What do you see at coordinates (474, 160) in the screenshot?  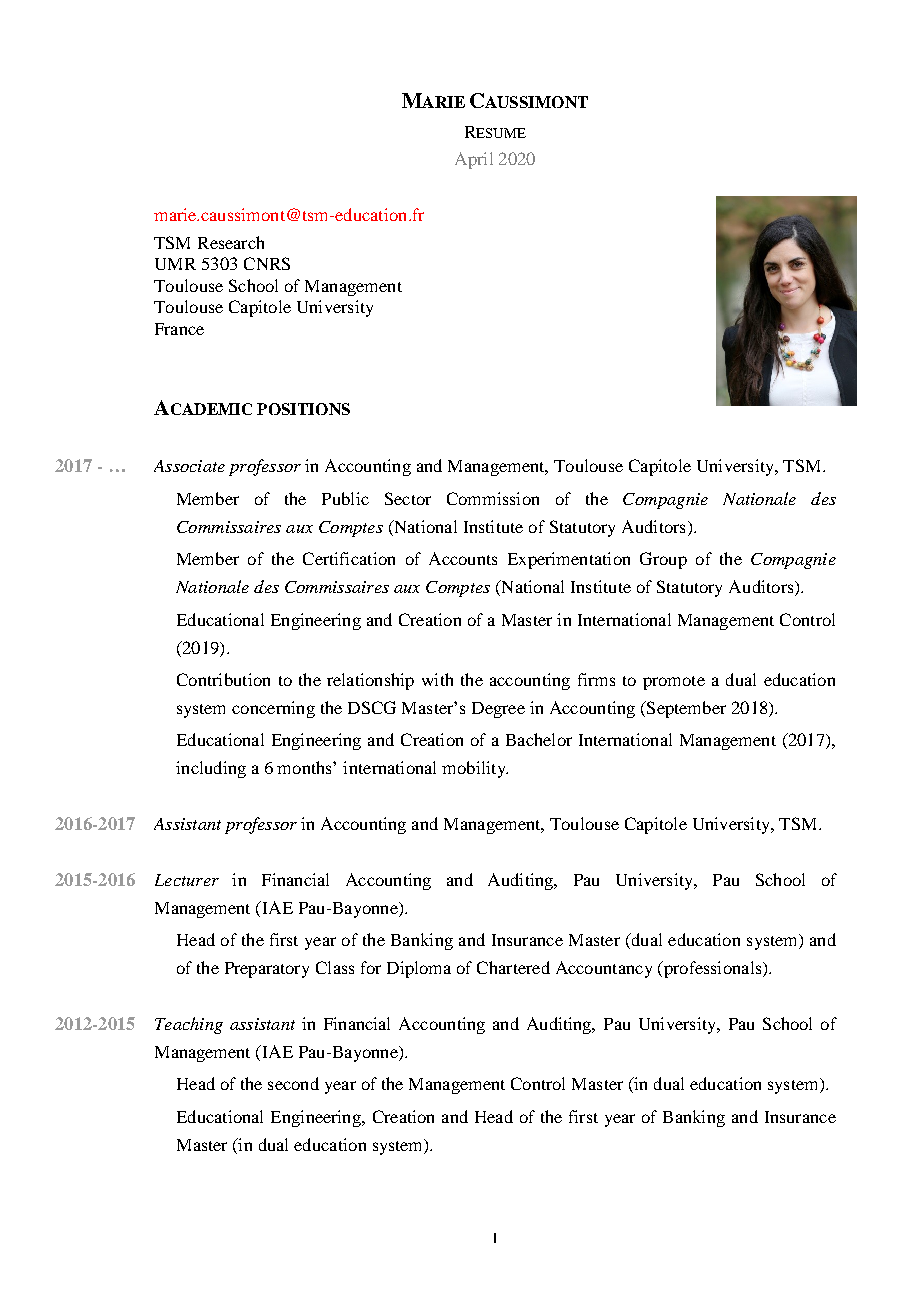 I see `April` at bounding box center [474, 160].
